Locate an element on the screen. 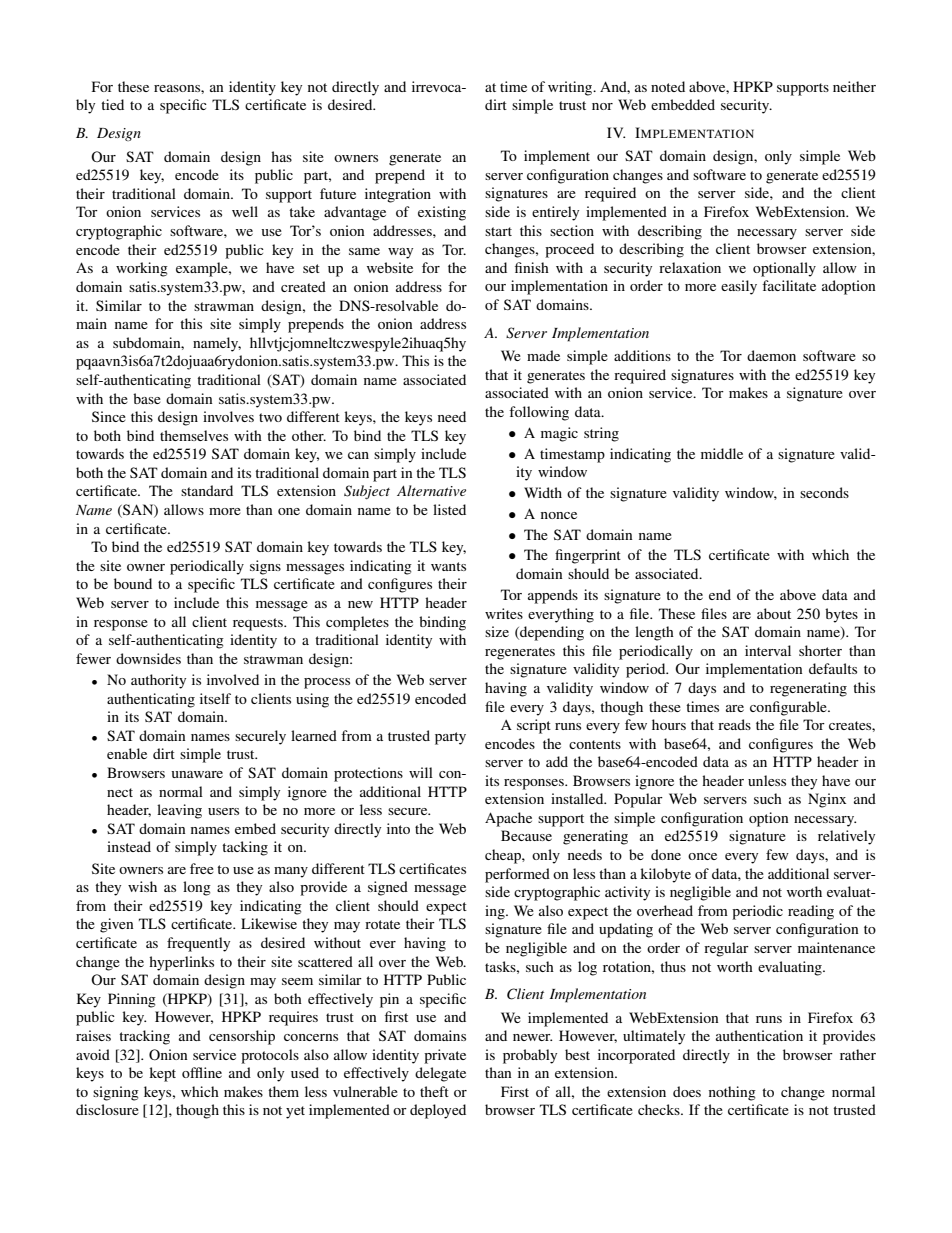  offline is located at coordinates (202, 1072).
